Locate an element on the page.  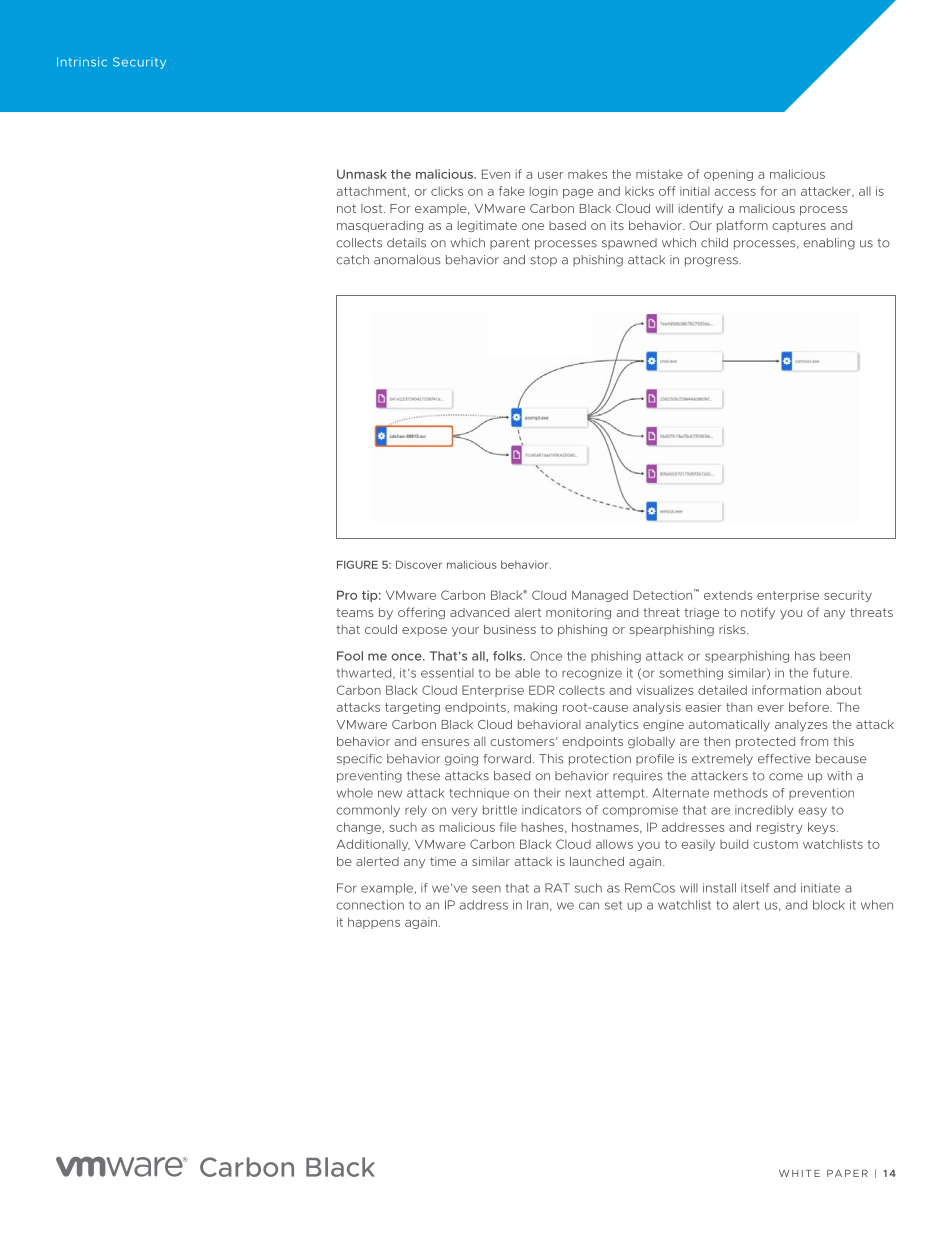
catch is located at coordinates (352, 260).
